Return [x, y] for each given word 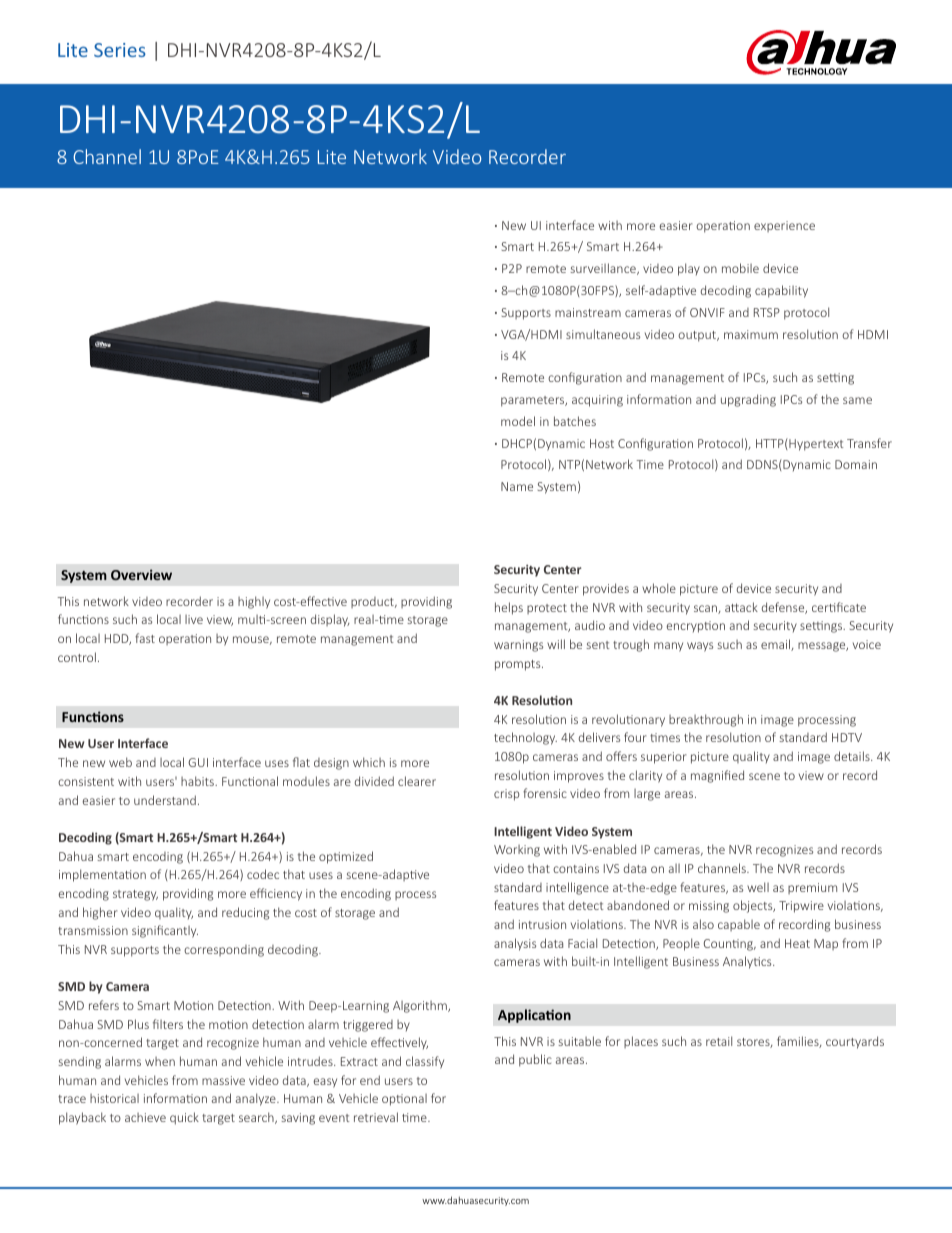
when [160, 1061]
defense [784, 608]
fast [145, 638]
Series [120, 50]
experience [784, 226]
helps [509, 608]
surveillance [604, 269]
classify [425, 1062]
